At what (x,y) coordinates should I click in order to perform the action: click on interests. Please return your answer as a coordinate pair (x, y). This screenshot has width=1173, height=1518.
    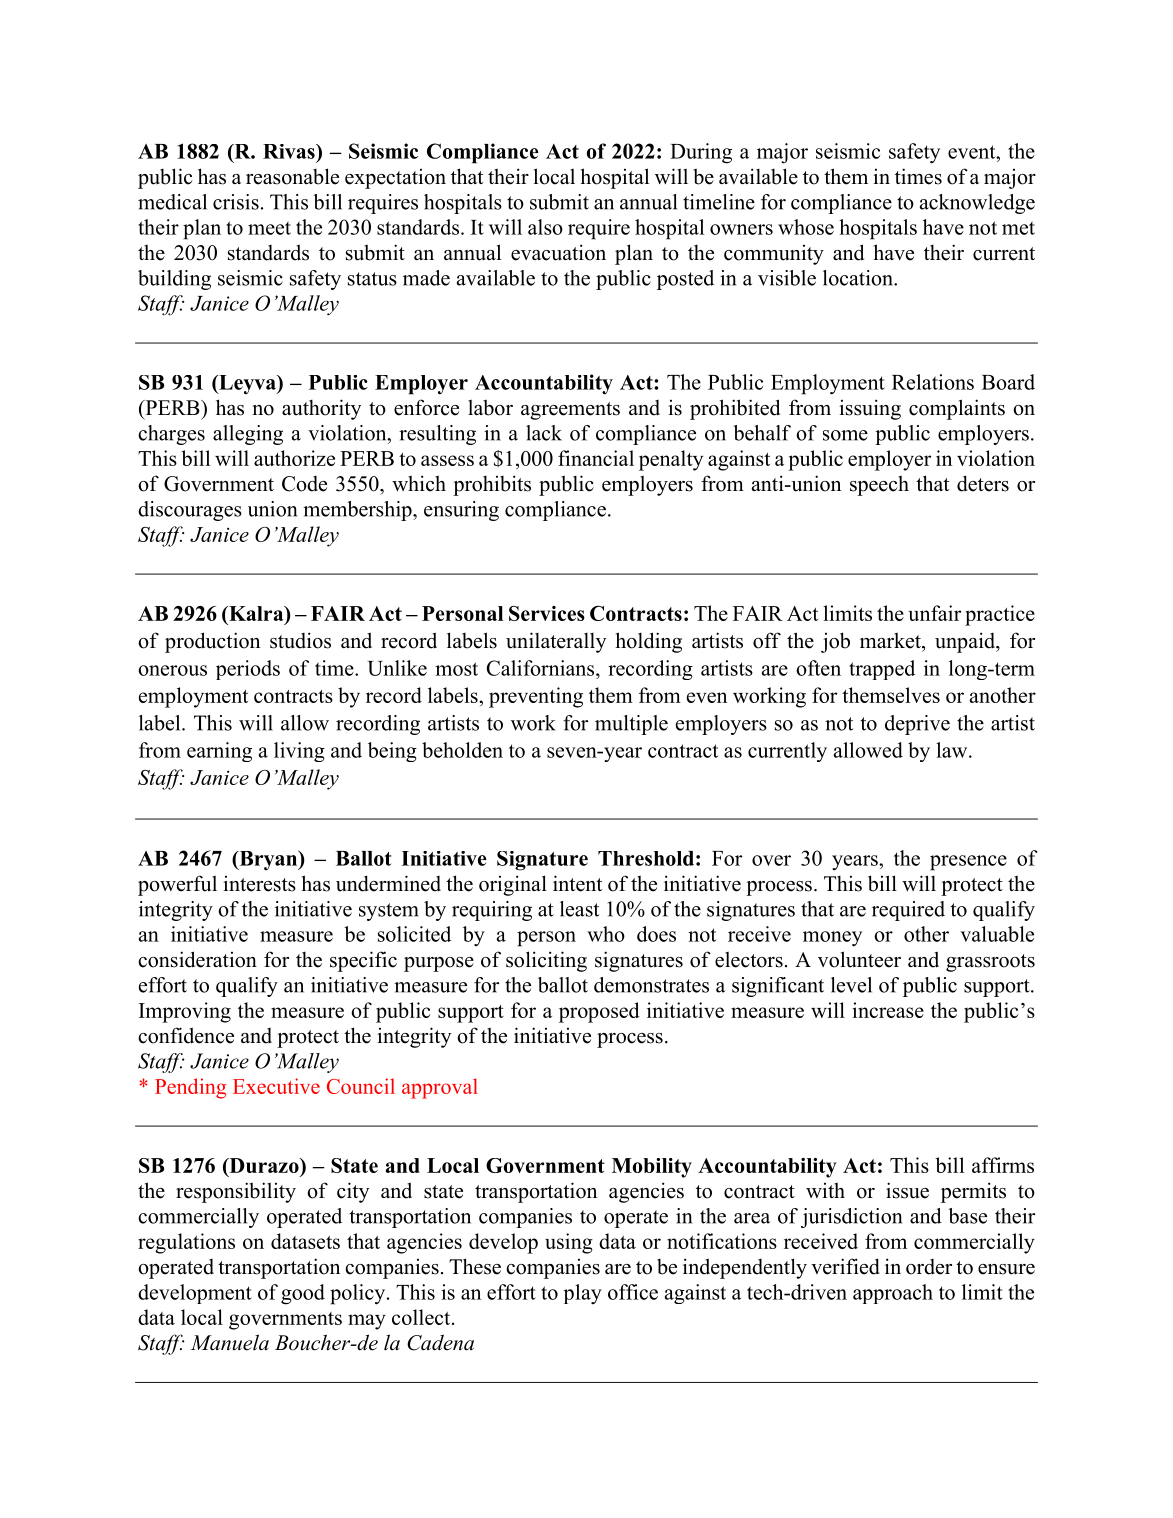
    Looking at the image, I should click on (259, 884).
